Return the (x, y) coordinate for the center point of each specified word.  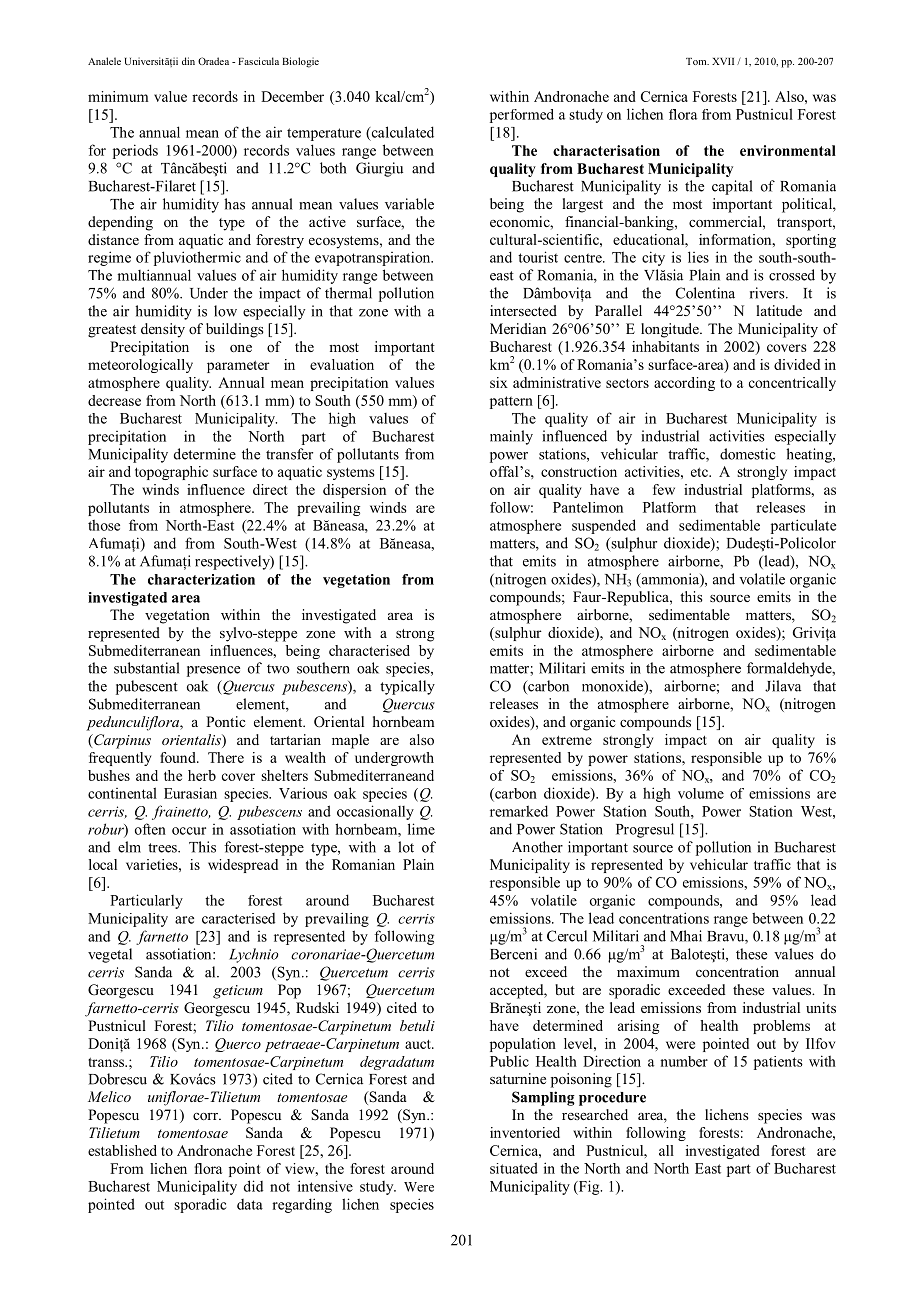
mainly (511, 437)
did (253, 1186)
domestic (747, 454)
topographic (171, 473)
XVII (723, 61)
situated (514, 1168)
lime (421, 829)
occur (189, 831)
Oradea (213, 61)
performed (522, 116)
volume (701, 793)
